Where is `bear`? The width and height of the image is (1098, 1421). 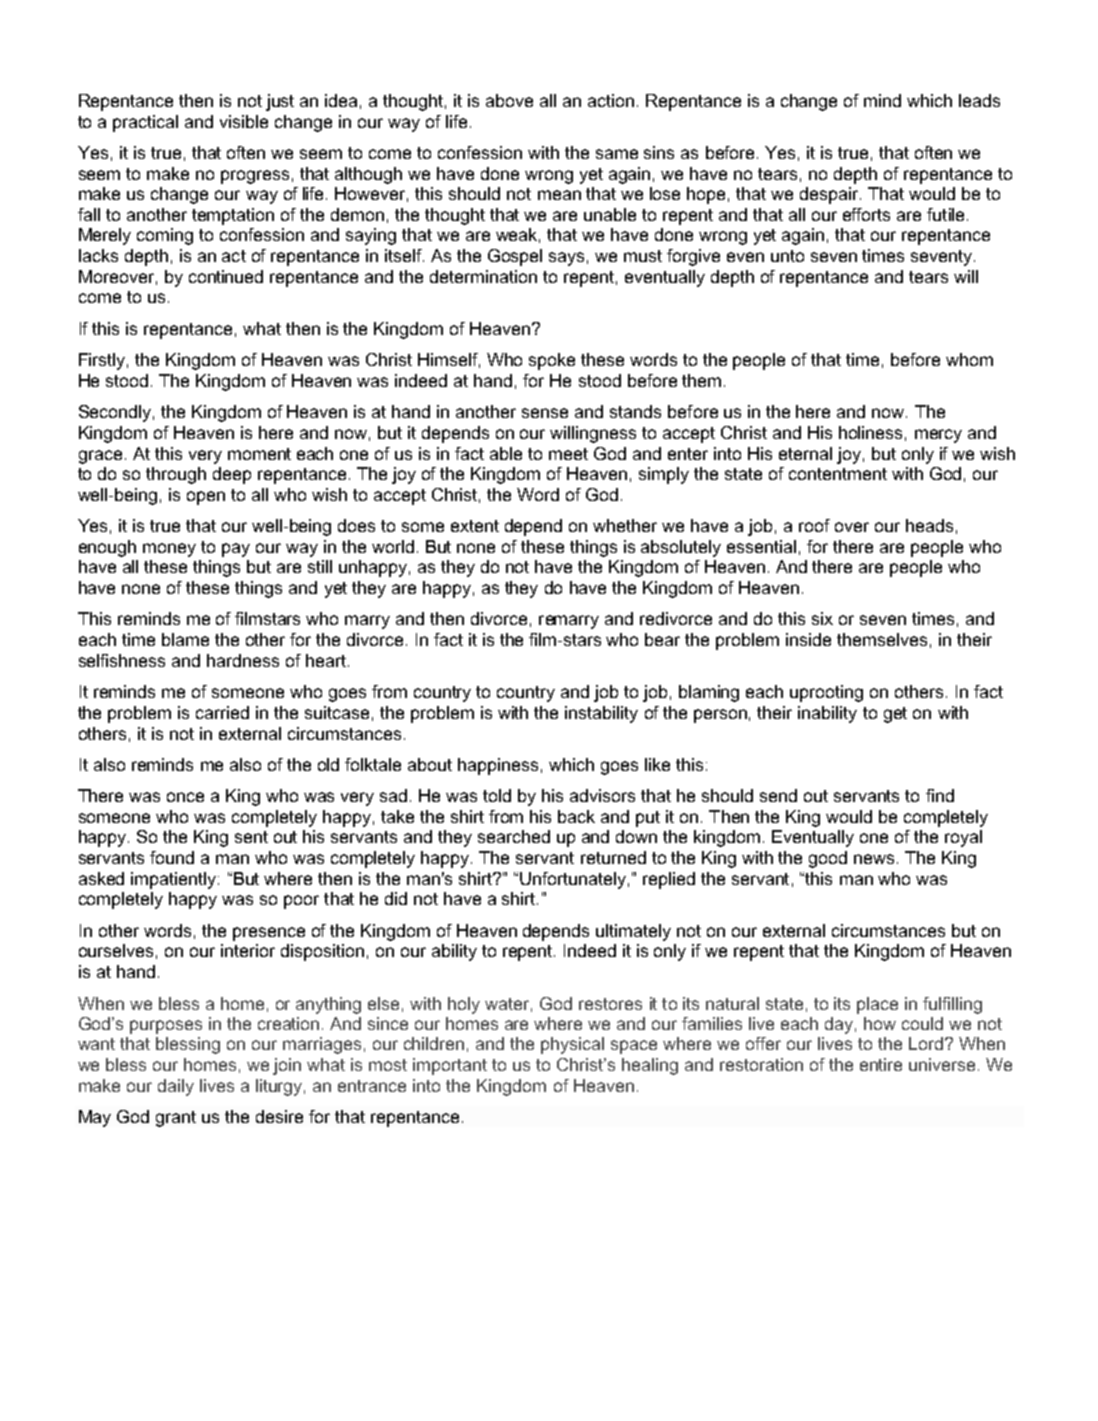 bear is located at coordinates (662, 639).
